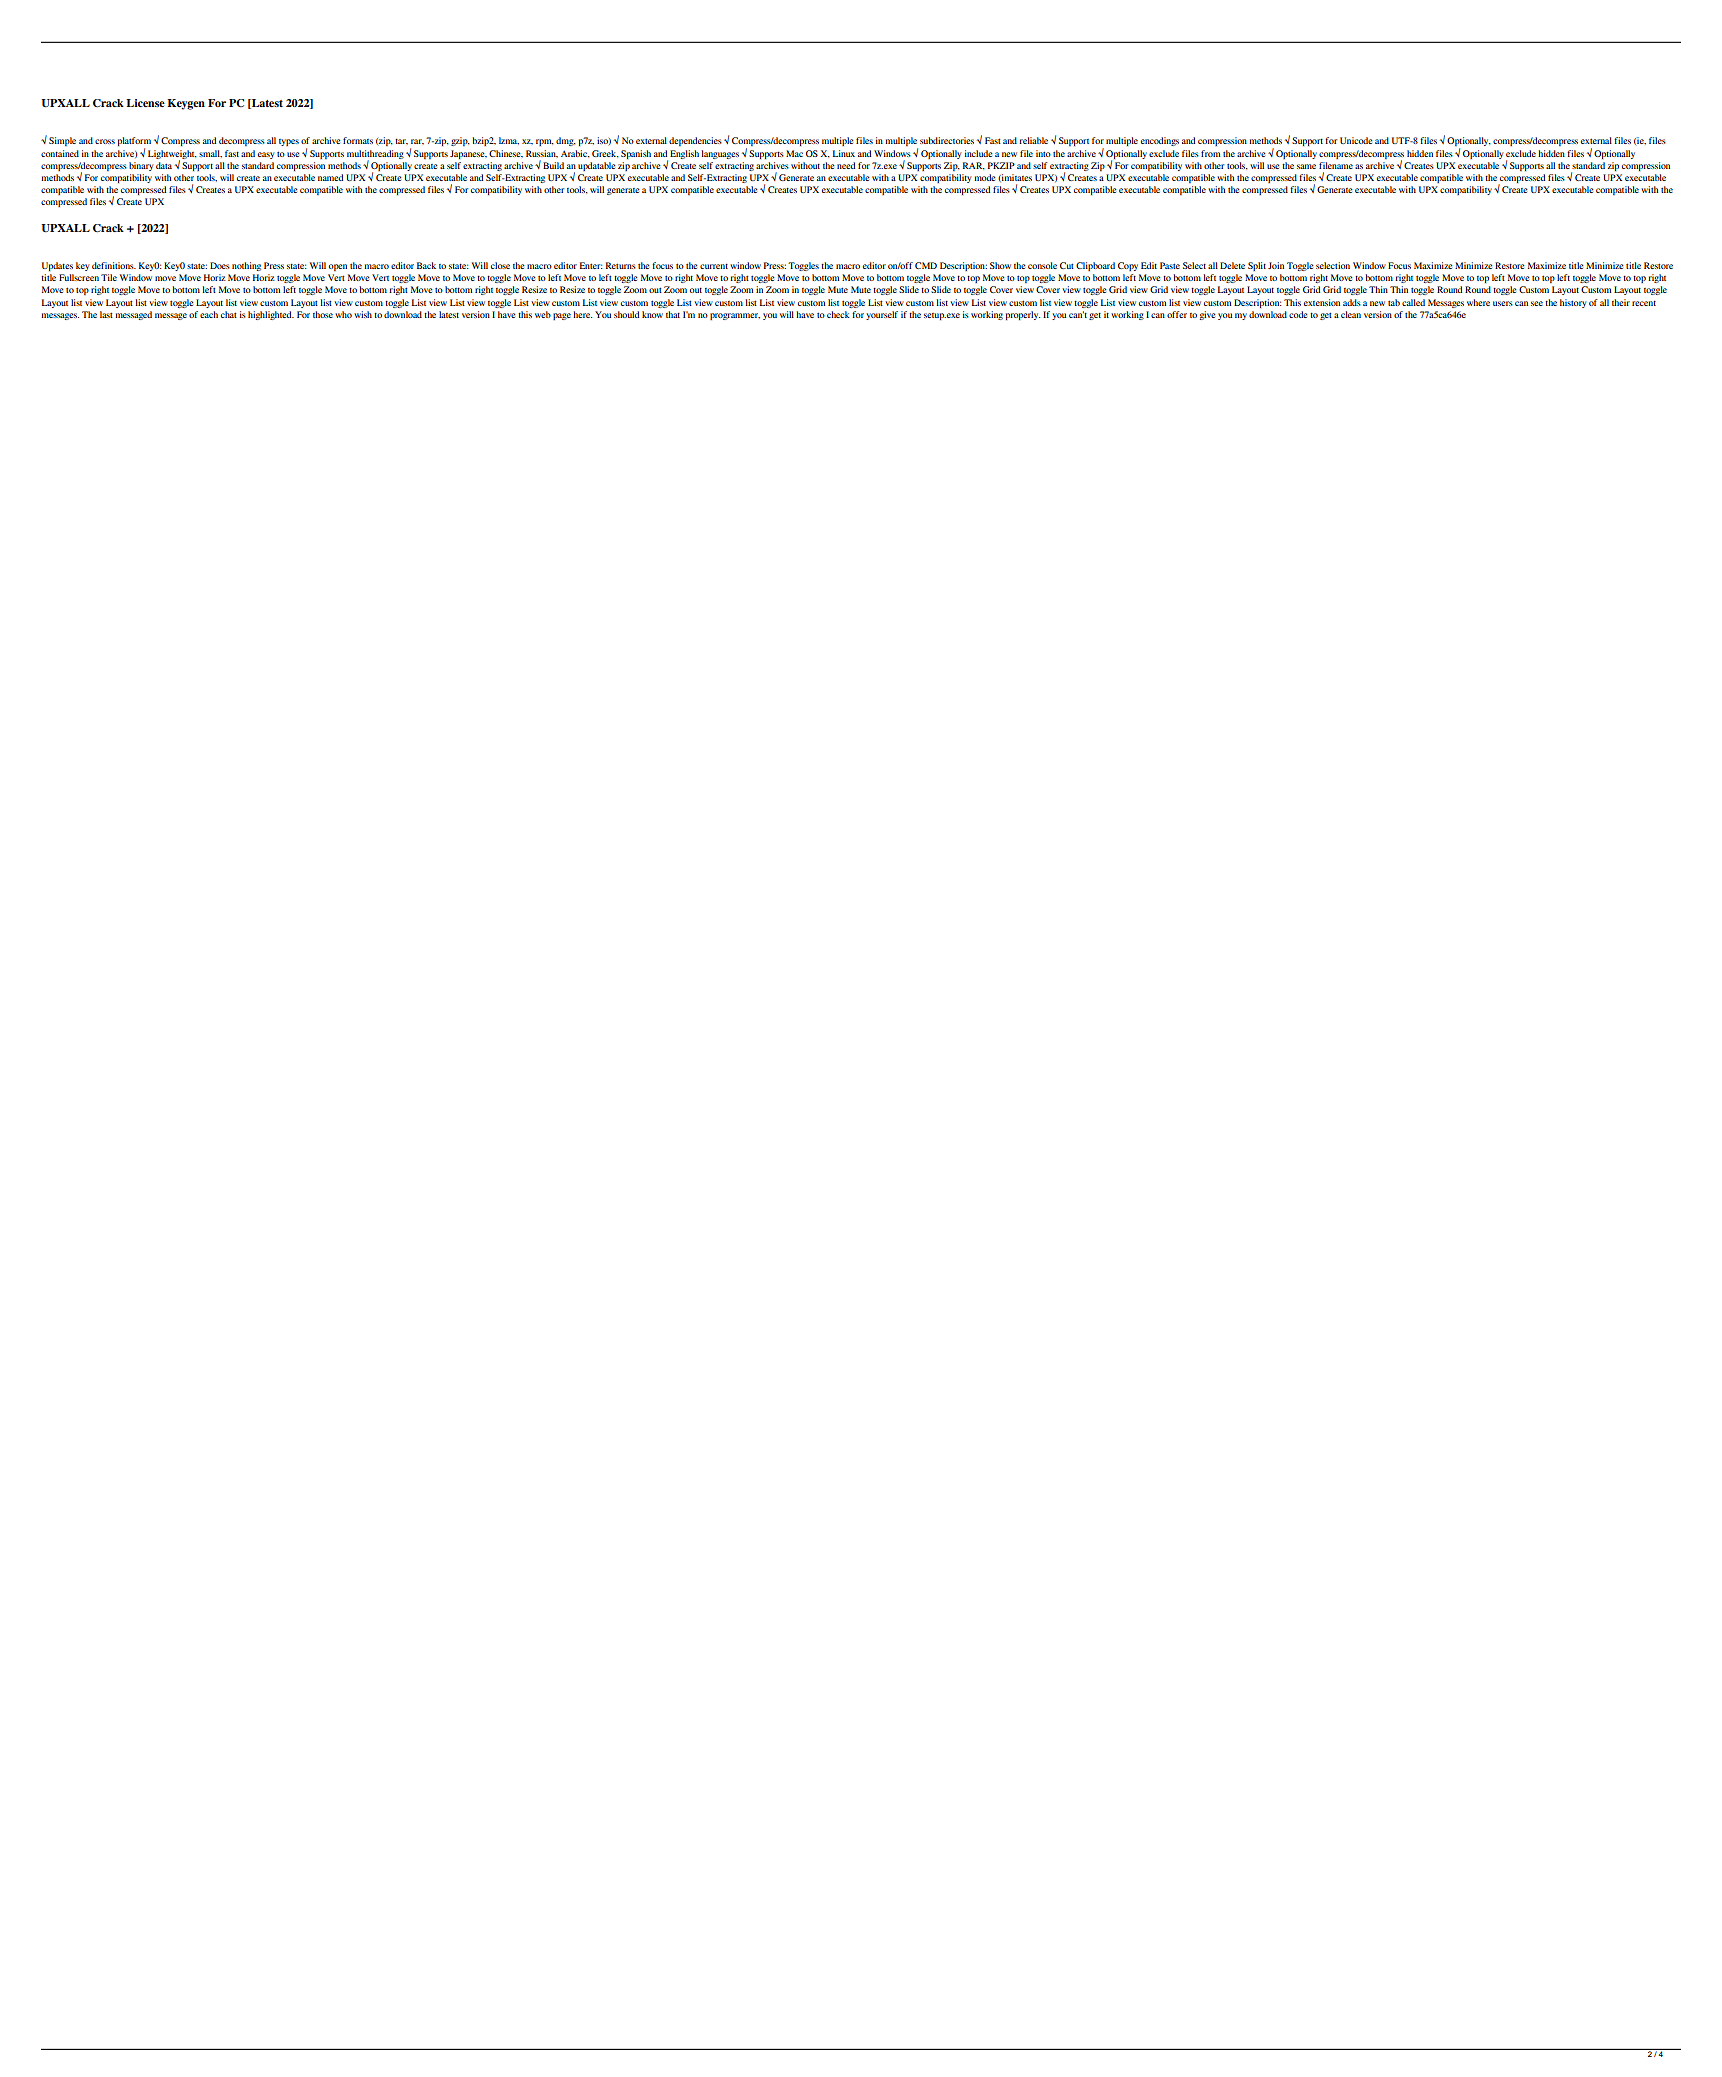  Describe the element at coordinates (838, 314) in the image. I see `check` at that location.
